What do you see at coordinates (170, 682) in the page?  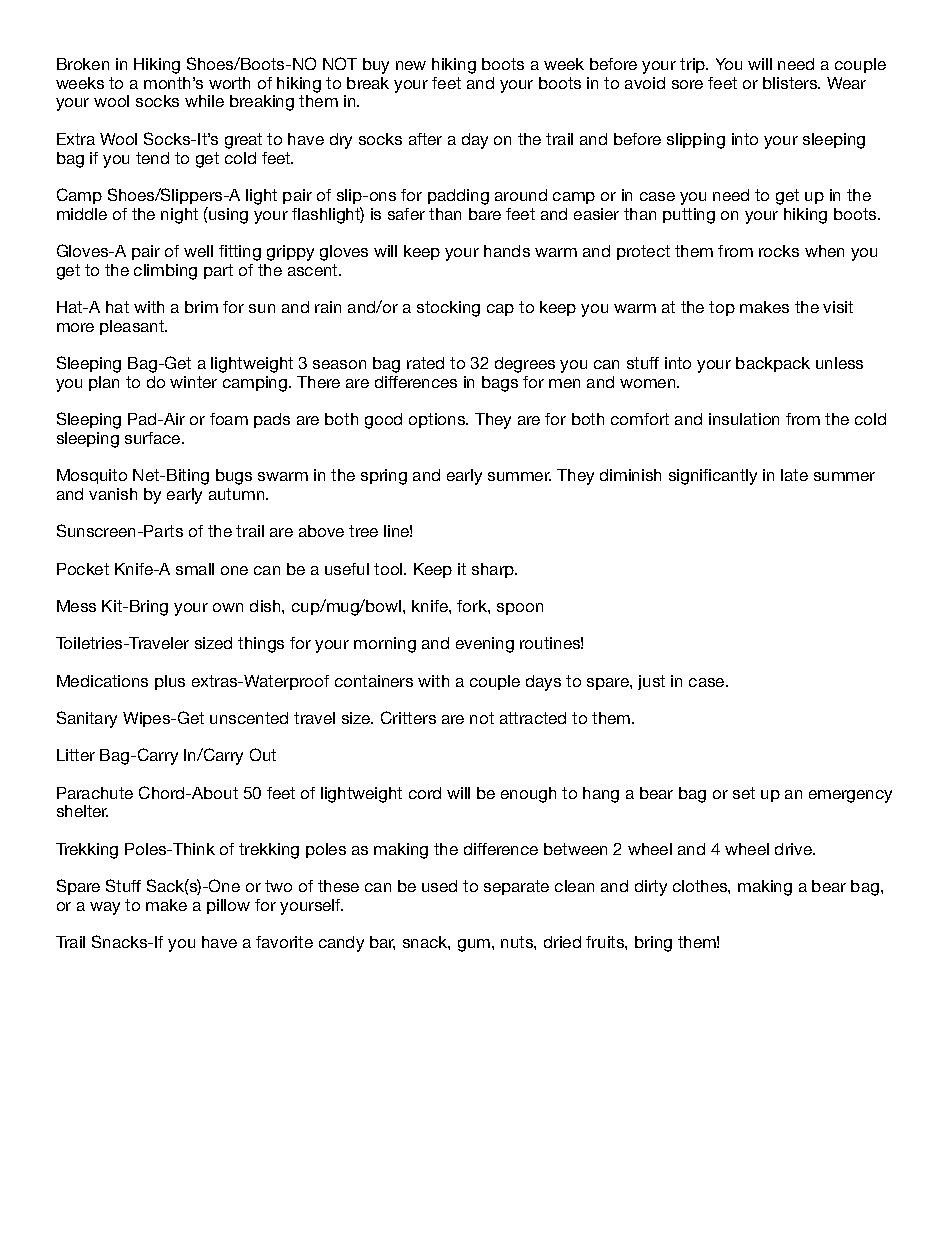 I see `plus` at bounding box center [170, 682].
